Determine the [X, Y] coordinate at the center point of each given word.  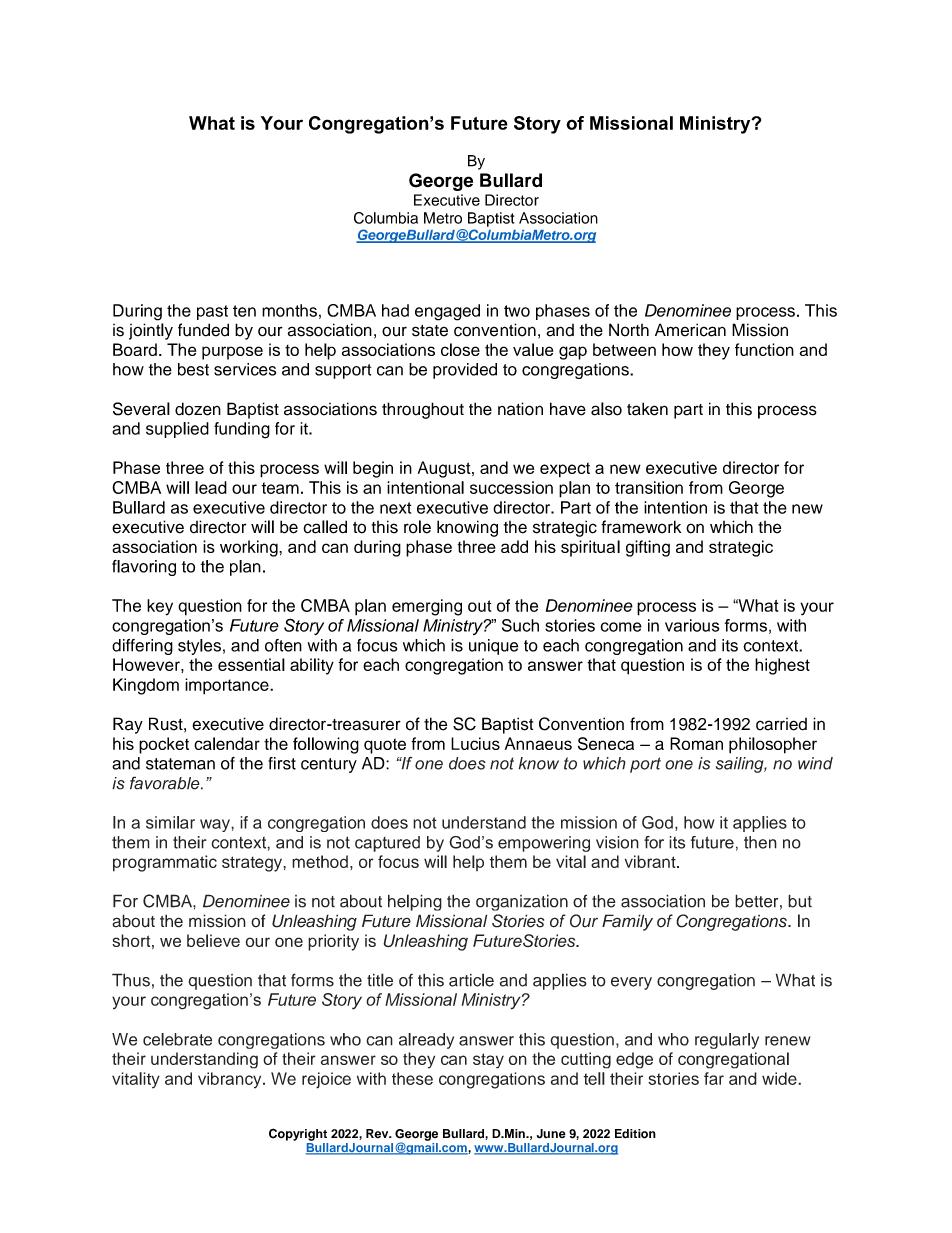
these [412, 1078]
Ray [128, 725]
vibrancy [231, 1080]
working [250, 548]
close [460, 349]
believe [213, 940]
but [800, 901]
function [764, 349]
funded [203, 330]
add [514, 546]
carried [781, 724]
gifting [648, 548]
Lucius [475, 743]
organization [522, 902]
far [714, 1078]
